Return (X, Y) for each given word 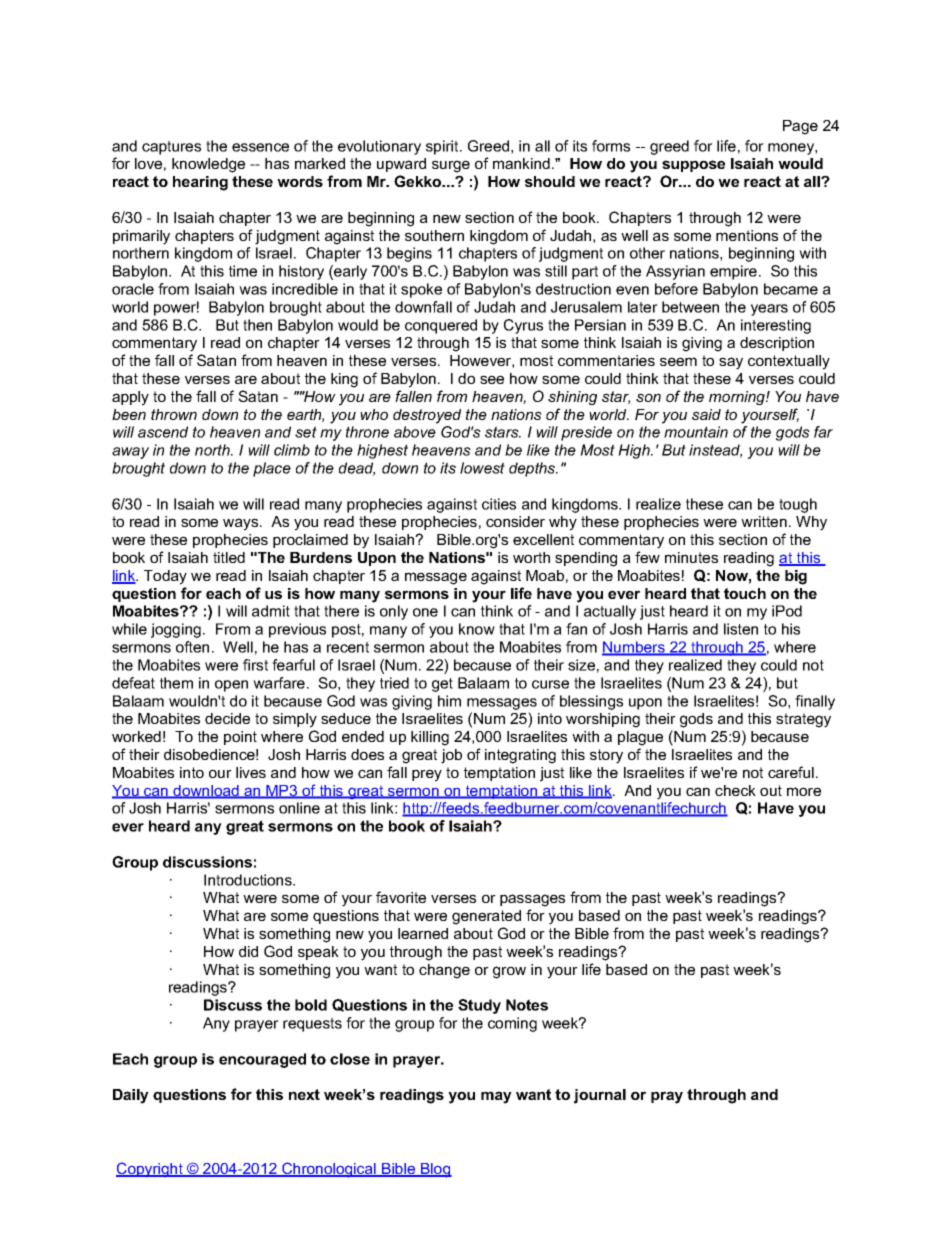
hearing (200, 183)
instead (715, 451)
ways (242, 524)
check (735, 790)
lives (251, 772)
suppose (693, 166)
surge (451, 166)
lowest (482, 468)
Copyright (150, 1169)
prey (427, 775)
